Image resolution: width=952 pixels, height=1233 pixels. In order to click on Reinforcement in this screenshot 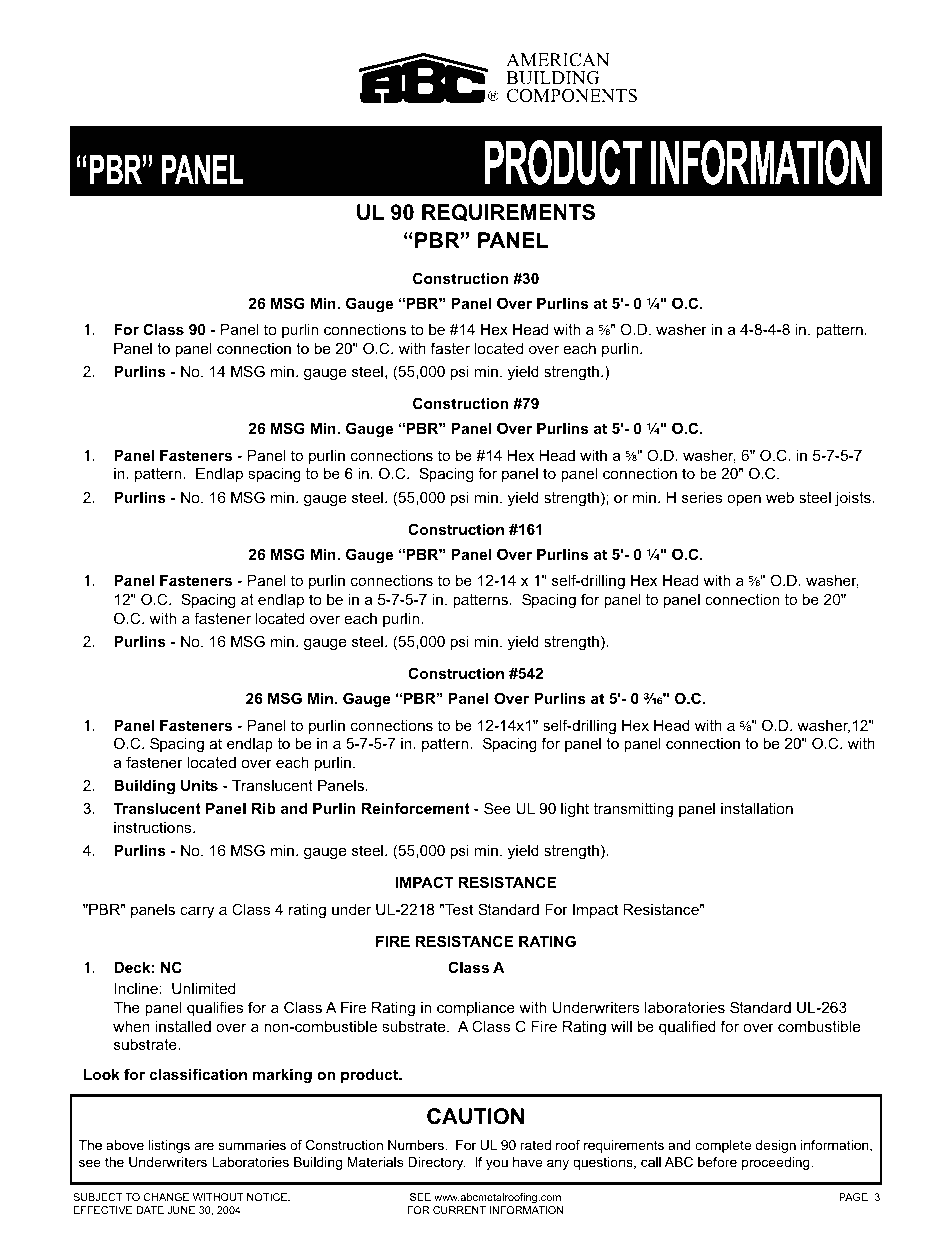, I will do `click(416, 808)`.
